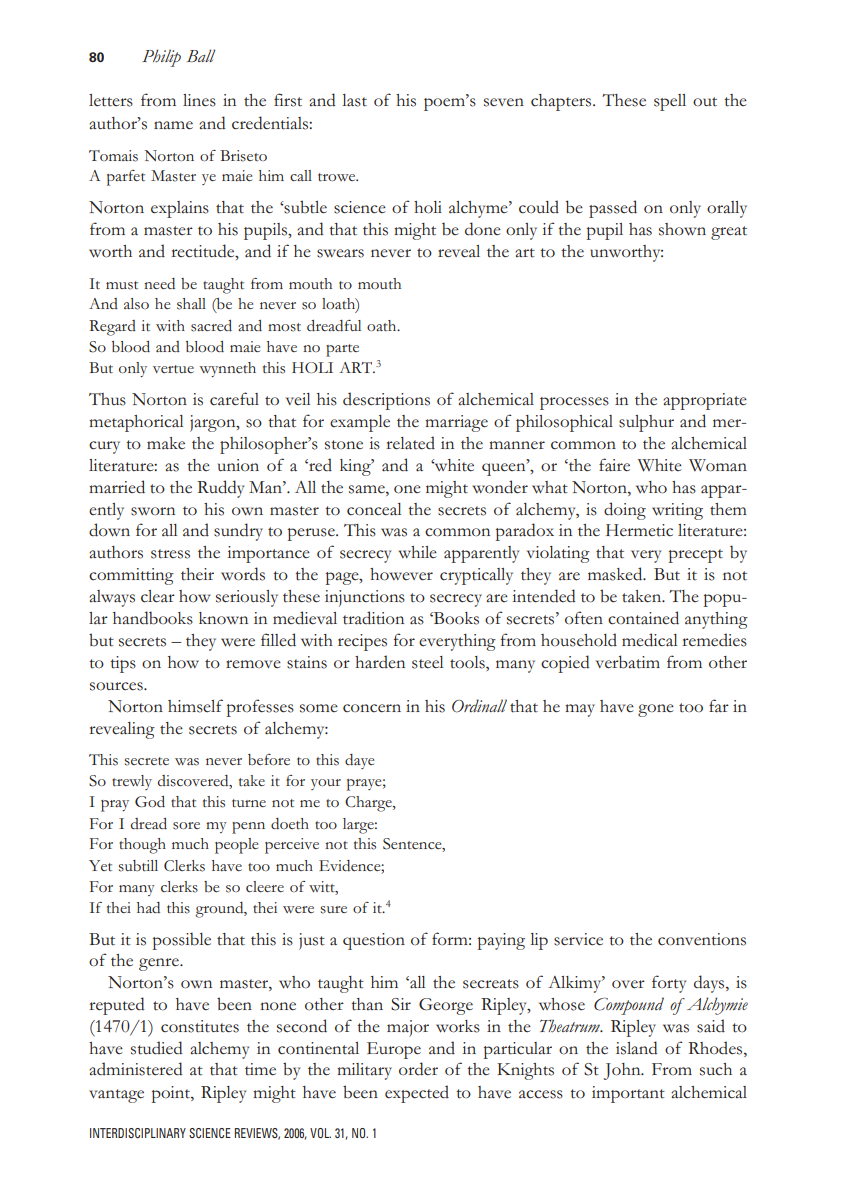 Image resolution: width=850 pixels, height=1200 pixels. What do you see at coordinates (670, 102) in the image?
I see `spell` at bounding box center [670, 102].
